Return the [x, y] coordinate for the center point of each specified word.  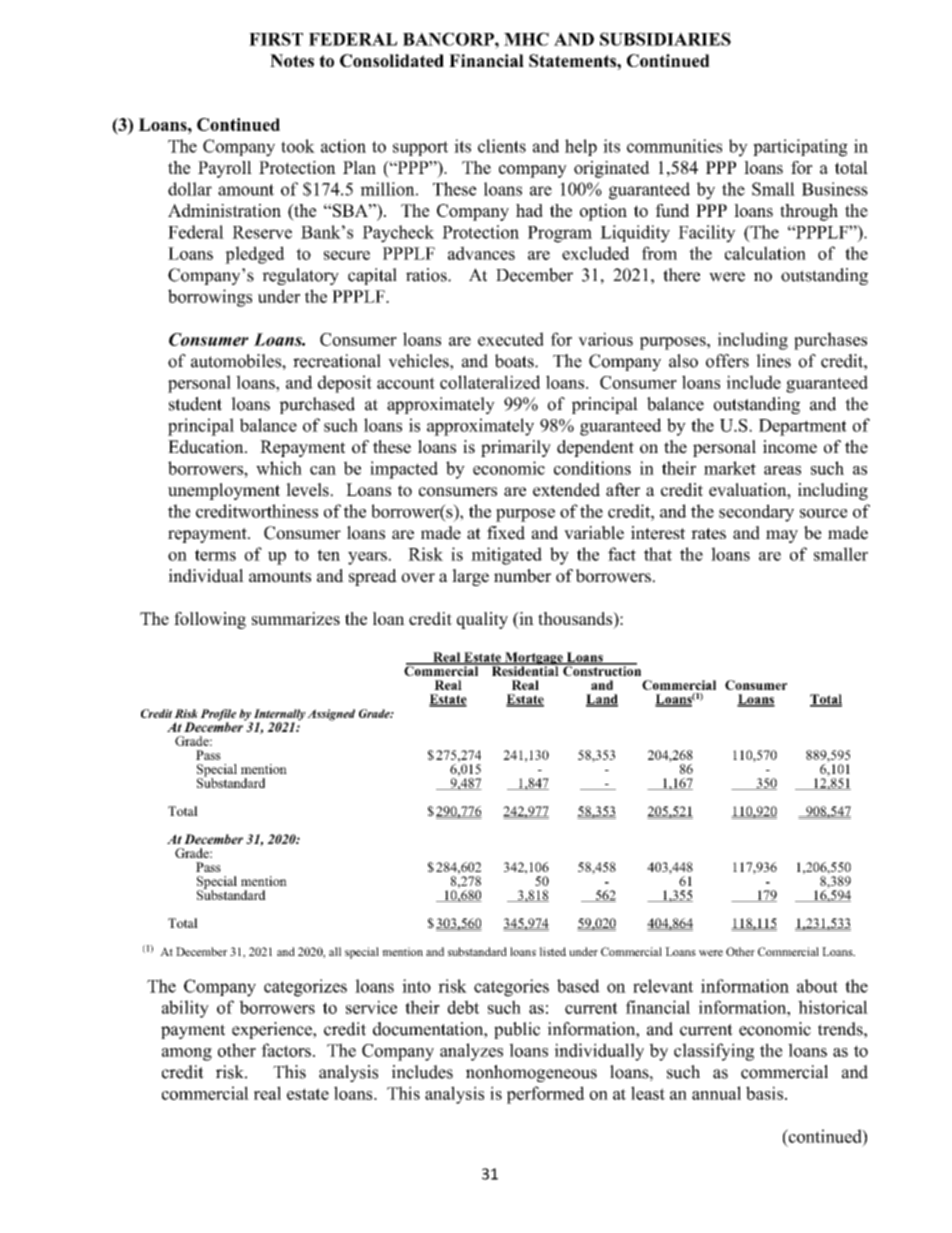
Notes [292, 60]
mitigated [506, 556]
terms [215, 555]
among [187, 1054]
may [782, 536]
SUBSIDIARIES [665, 39]
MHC [526, 39]
